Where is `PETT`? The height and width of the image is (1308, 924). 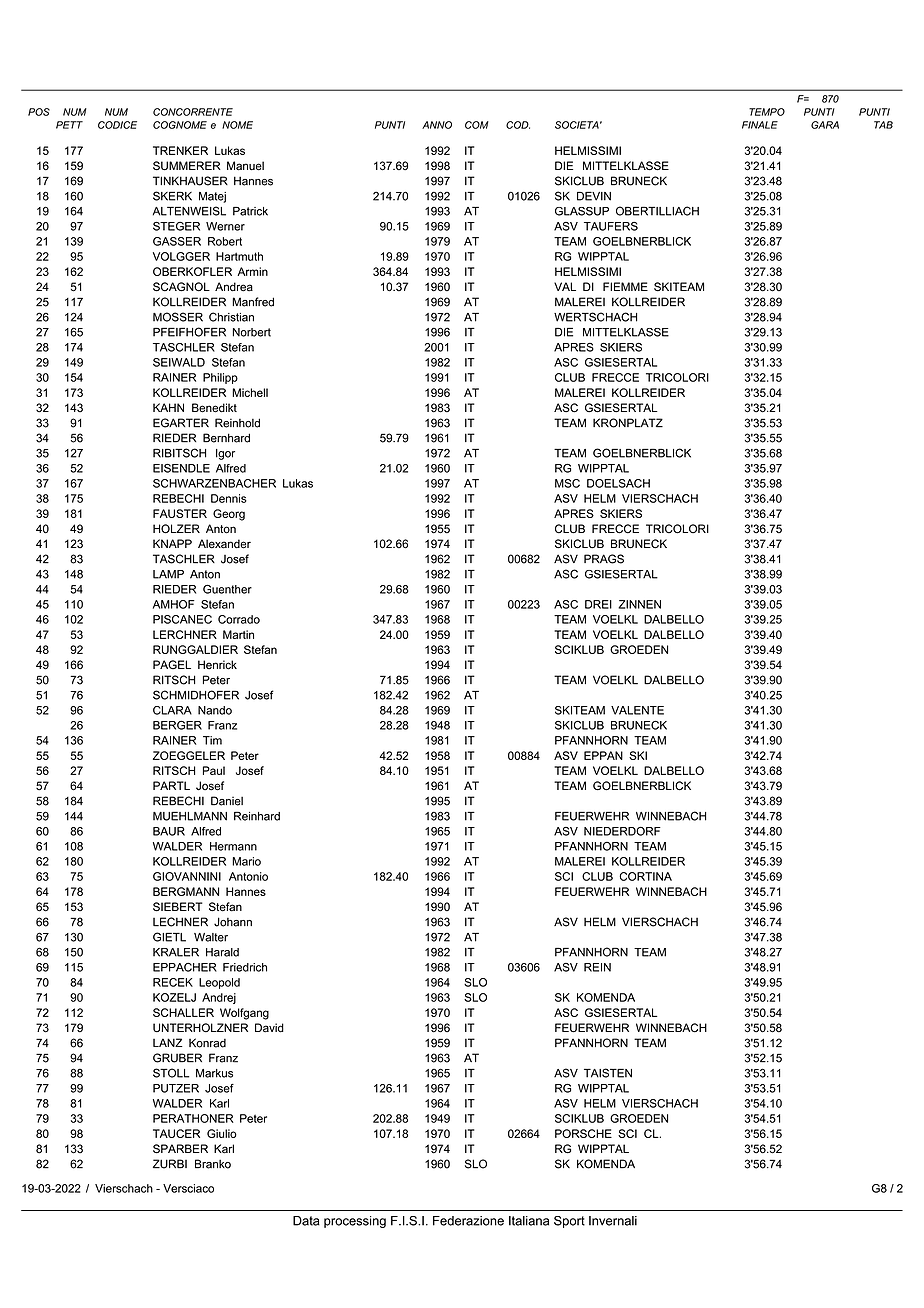
PETT is located at coordinates (69, 125).
